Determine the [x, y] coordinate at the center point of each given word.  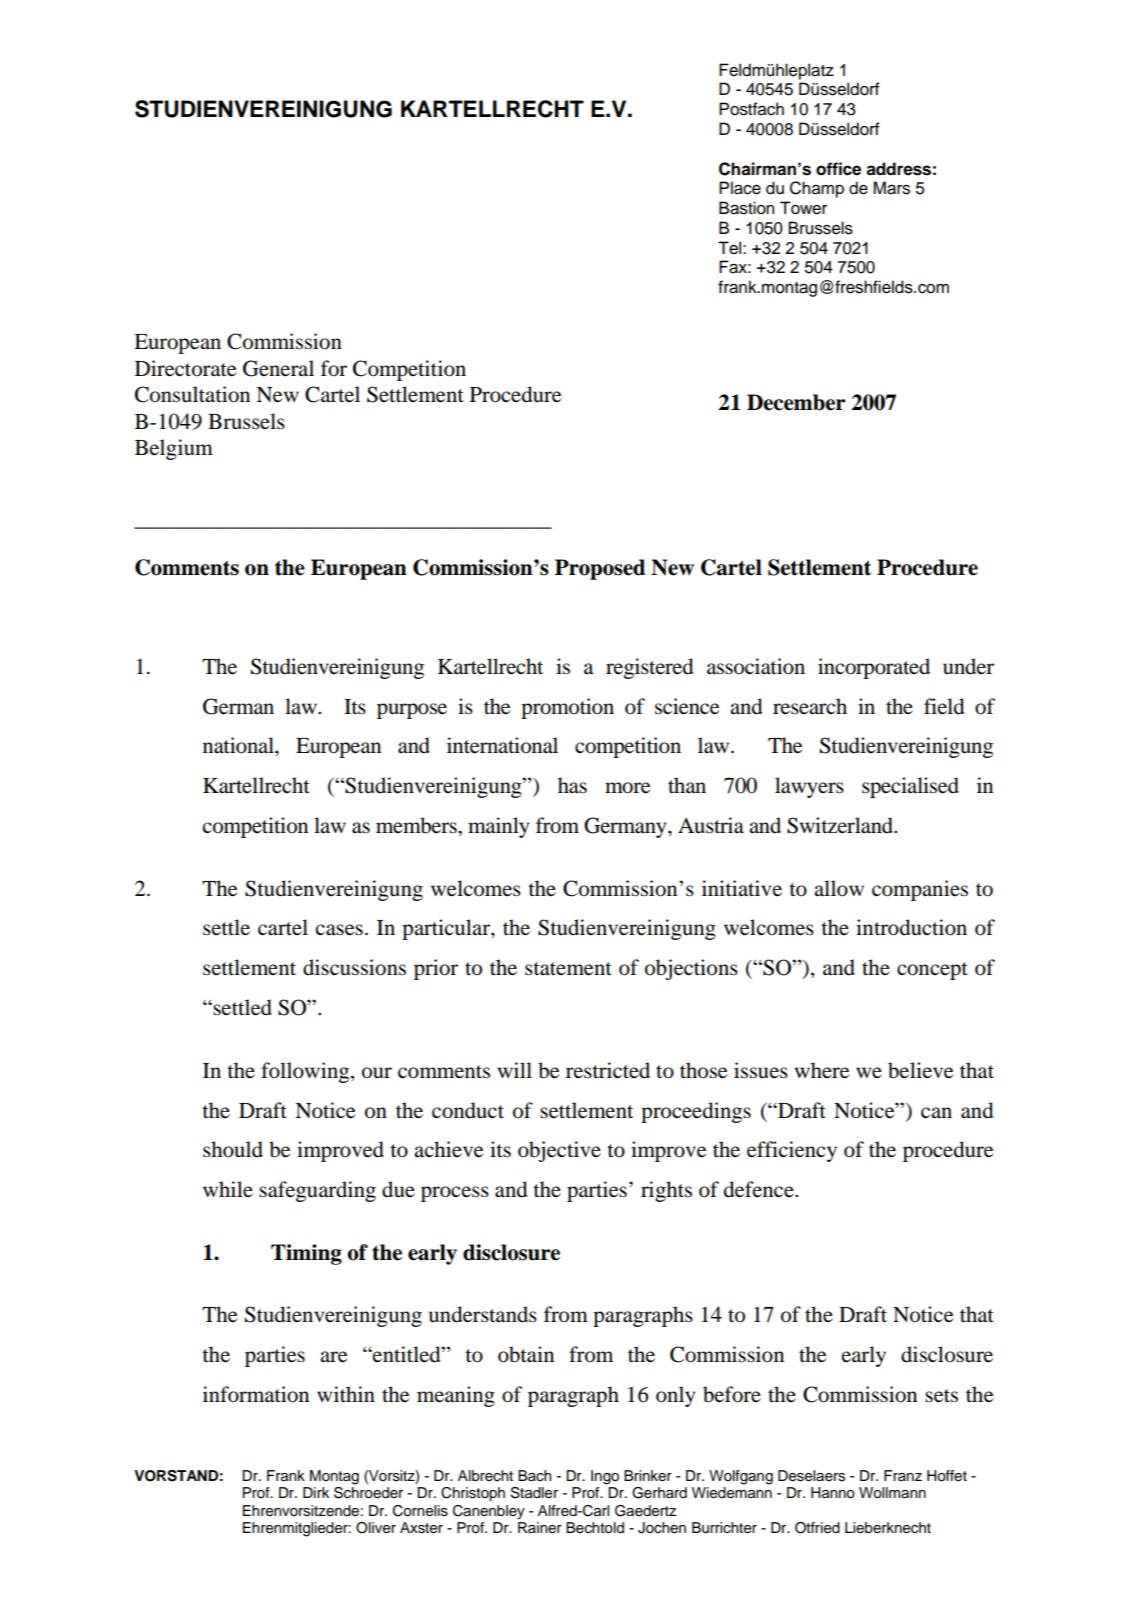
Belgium [174, 449]
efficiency [792, 1151]
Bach [535, 1475]
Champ [817, 189]
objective [559, 1151]
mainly [498, 827]
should [233, 1149]
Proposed [600, 569]
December [796, 402]
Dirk [316, 1492]
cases [339, 930]
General [278, 368]
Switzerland [841, 825]
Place [740, 188]
